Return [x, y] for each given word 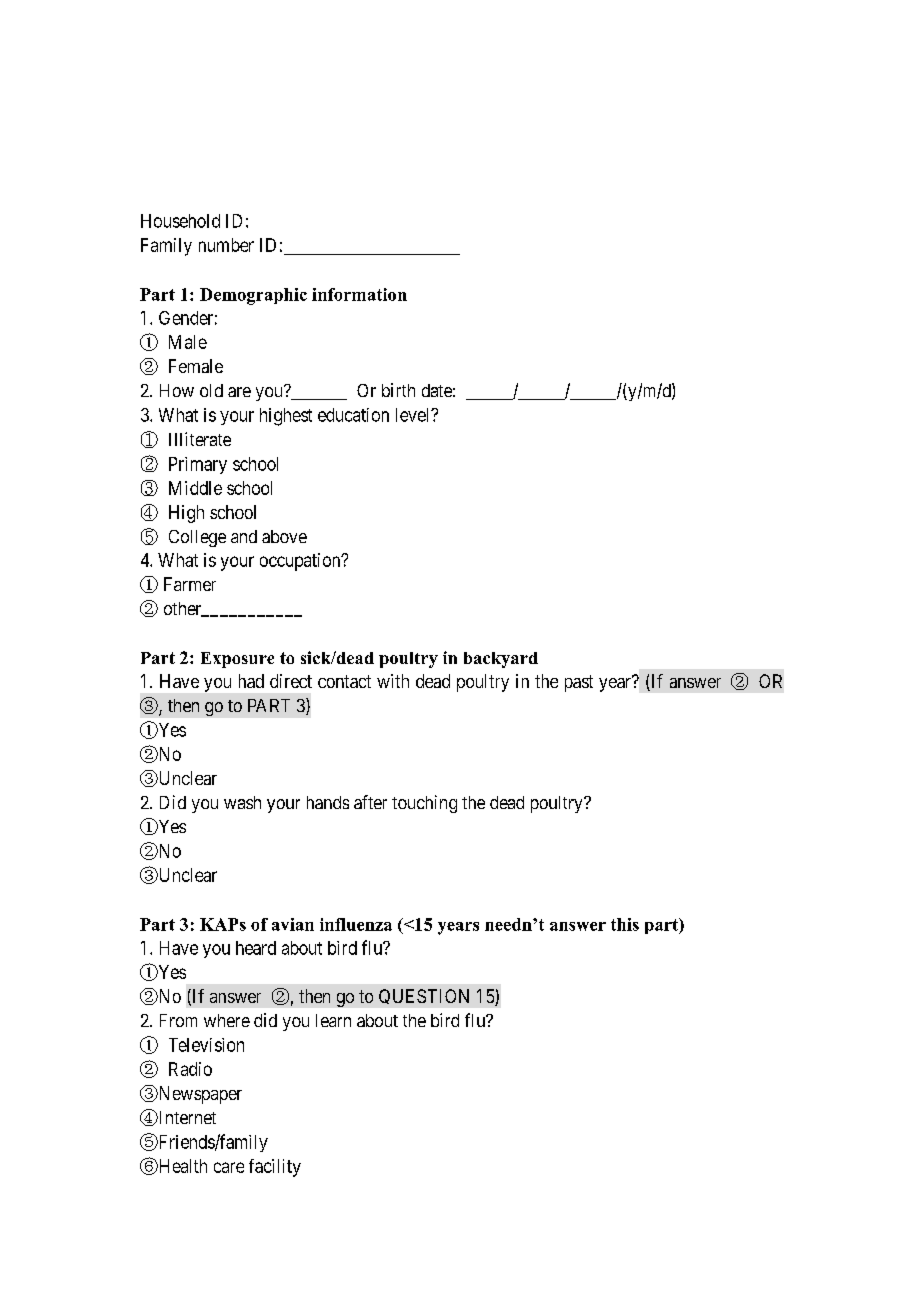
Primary [198, 465]
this [625, 924]
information [359, 294]
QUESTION [424, 996]
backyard [501, 660]
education [353, 415]
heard [256, 948]
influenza [356, 924]
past [579, 683]
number [226, 245]
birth [398, 390]
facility [275, 1168]
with [393, 681]
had [251, 681]
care [229, 1167]
